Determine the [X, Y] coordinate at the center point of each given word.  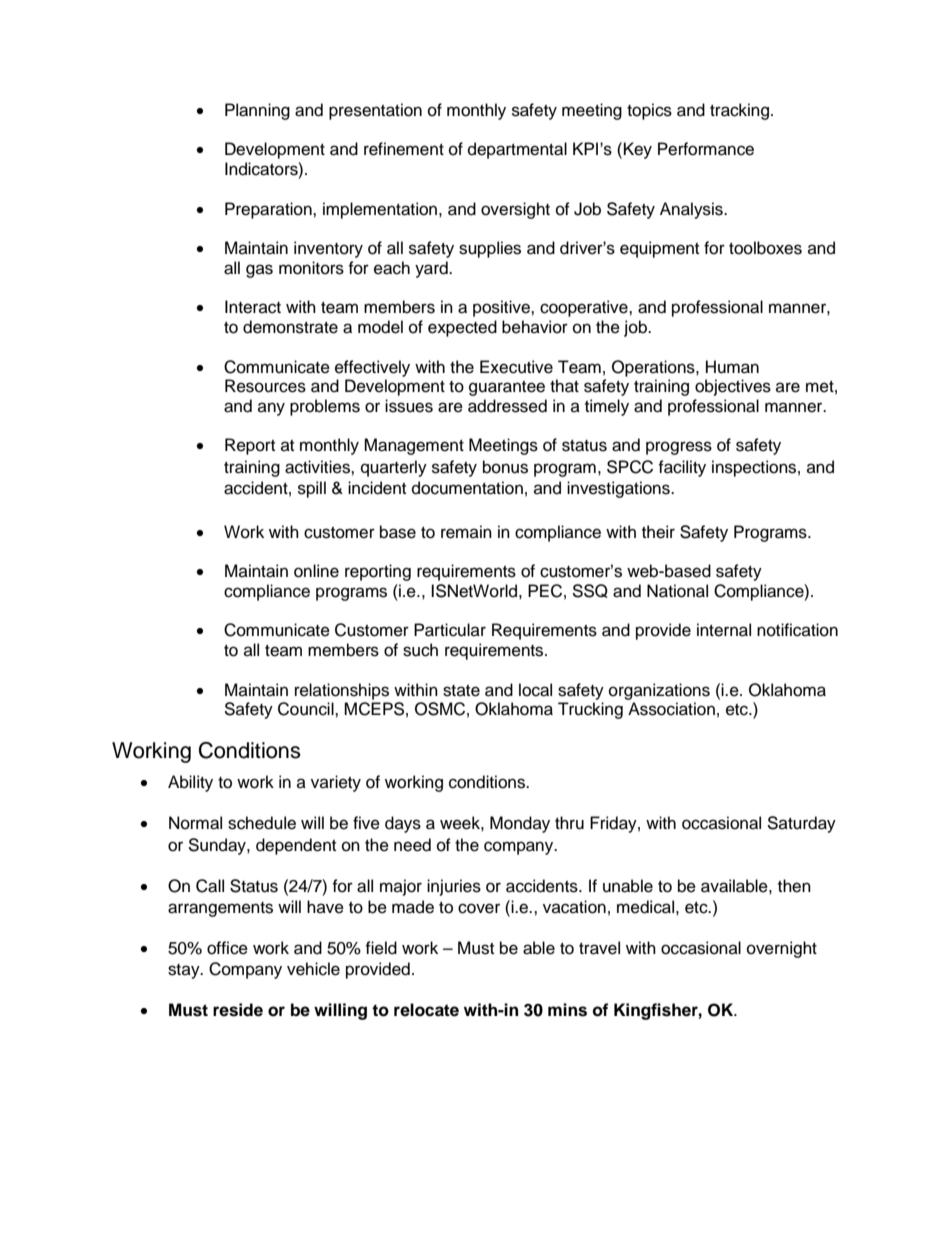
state [461, 691]
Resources [265, 386]
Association [671, 709]
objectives [733, 387]
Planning [257, 111]
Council [307, 709]
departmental [517, 150]
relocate [426, 1010]
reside [238, 1010]
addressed [507, 406]
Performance [706, 149]
